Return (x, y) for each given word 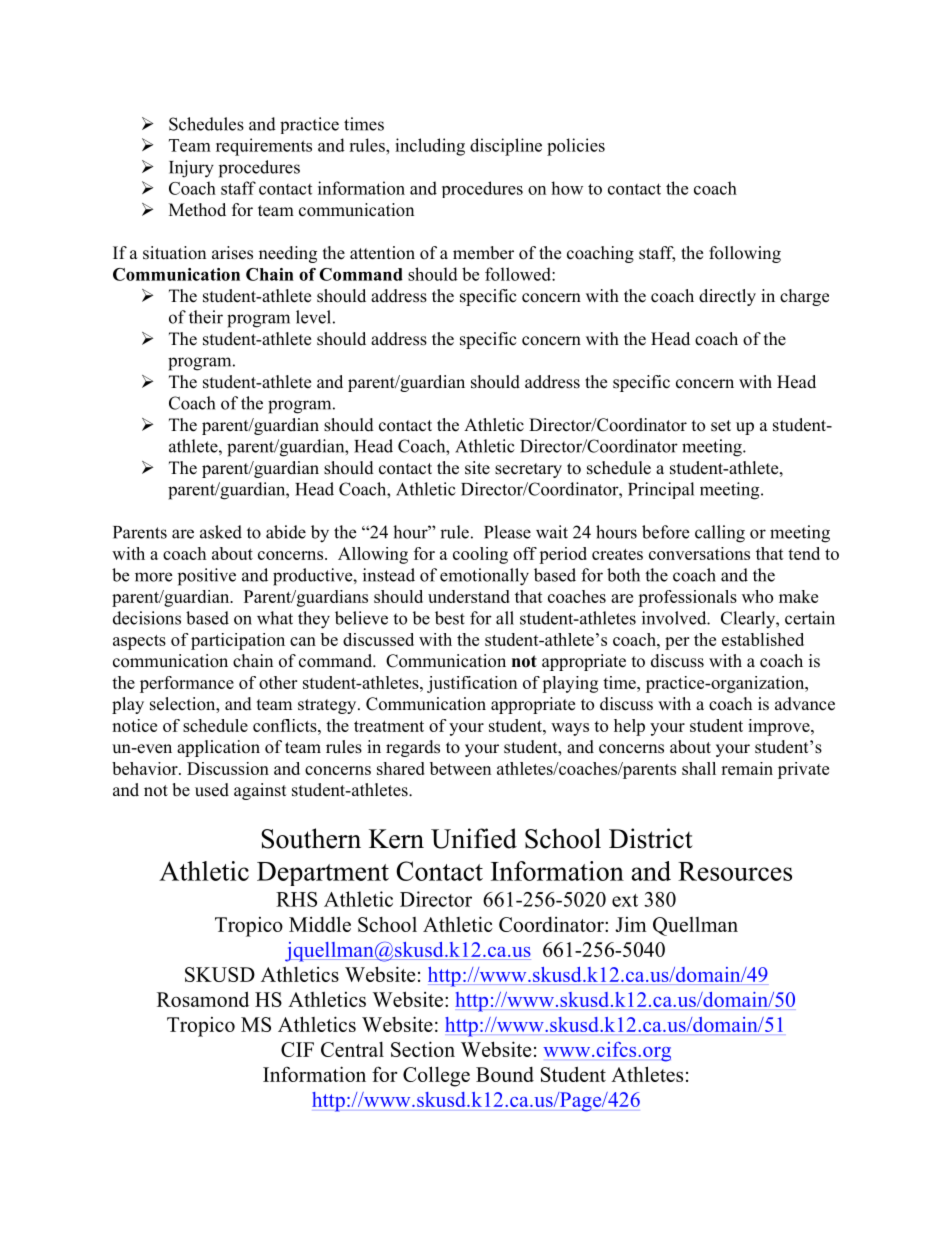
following (745, 254)
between (460, 768)
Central (352, 1049)
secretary (528, 470)
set (721, 426)
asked (221, 532)
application (218, 748)
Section (423, 1049)
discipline (506, 147)
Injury (191, 169)
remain (747, 768)
